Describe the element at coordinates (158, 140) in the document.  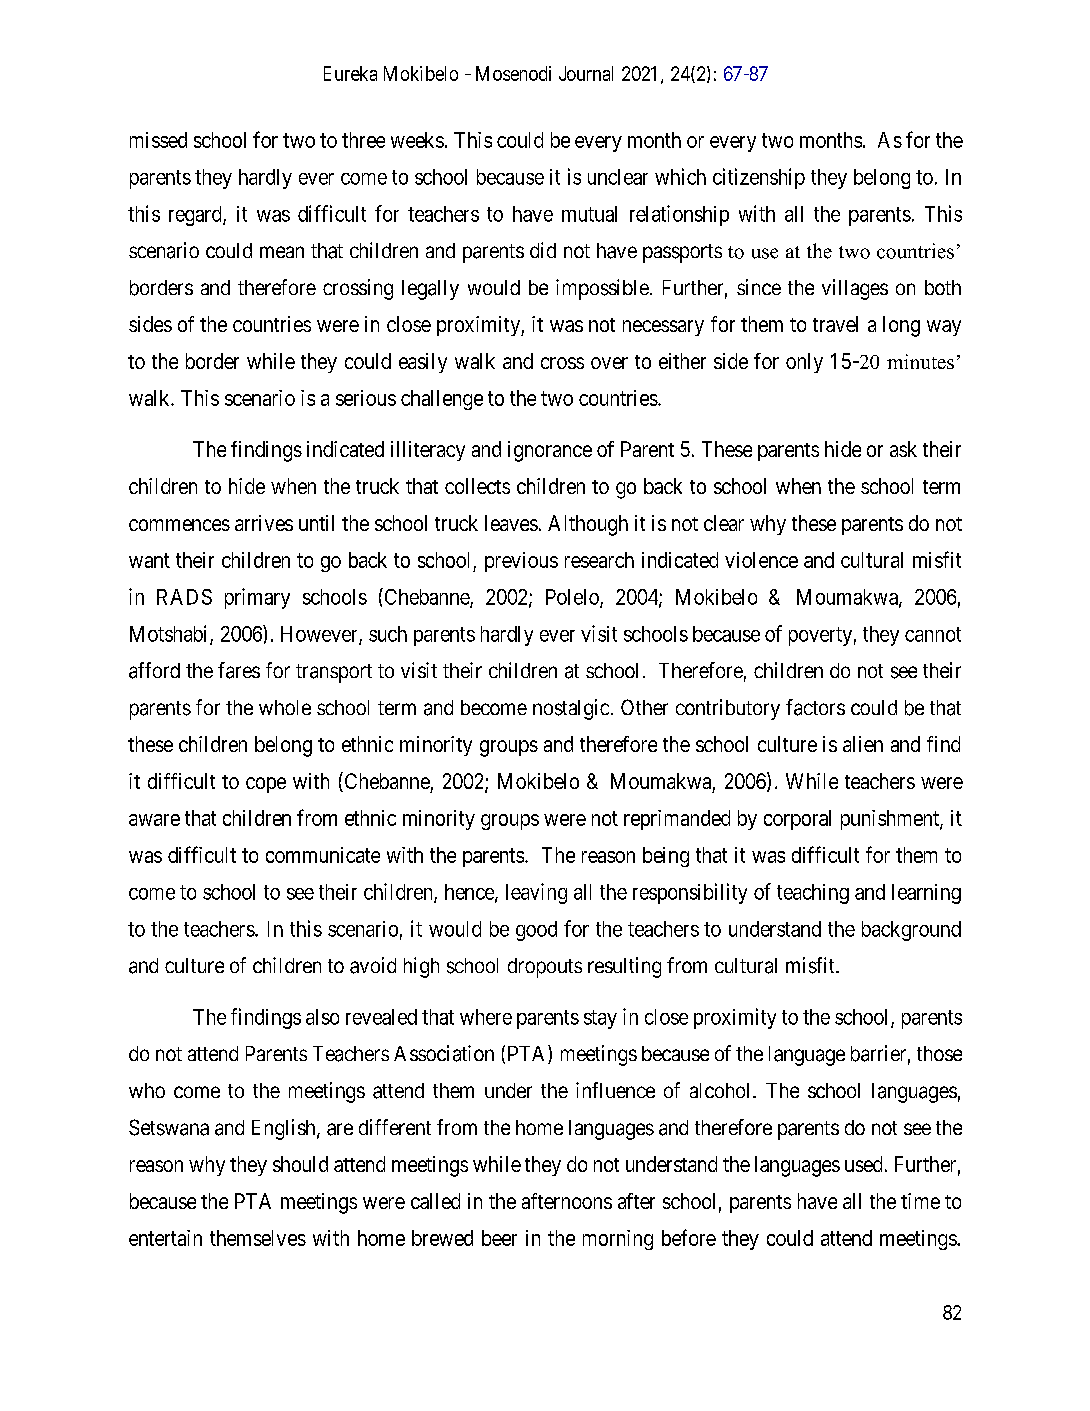
I see `missed` at that location.
